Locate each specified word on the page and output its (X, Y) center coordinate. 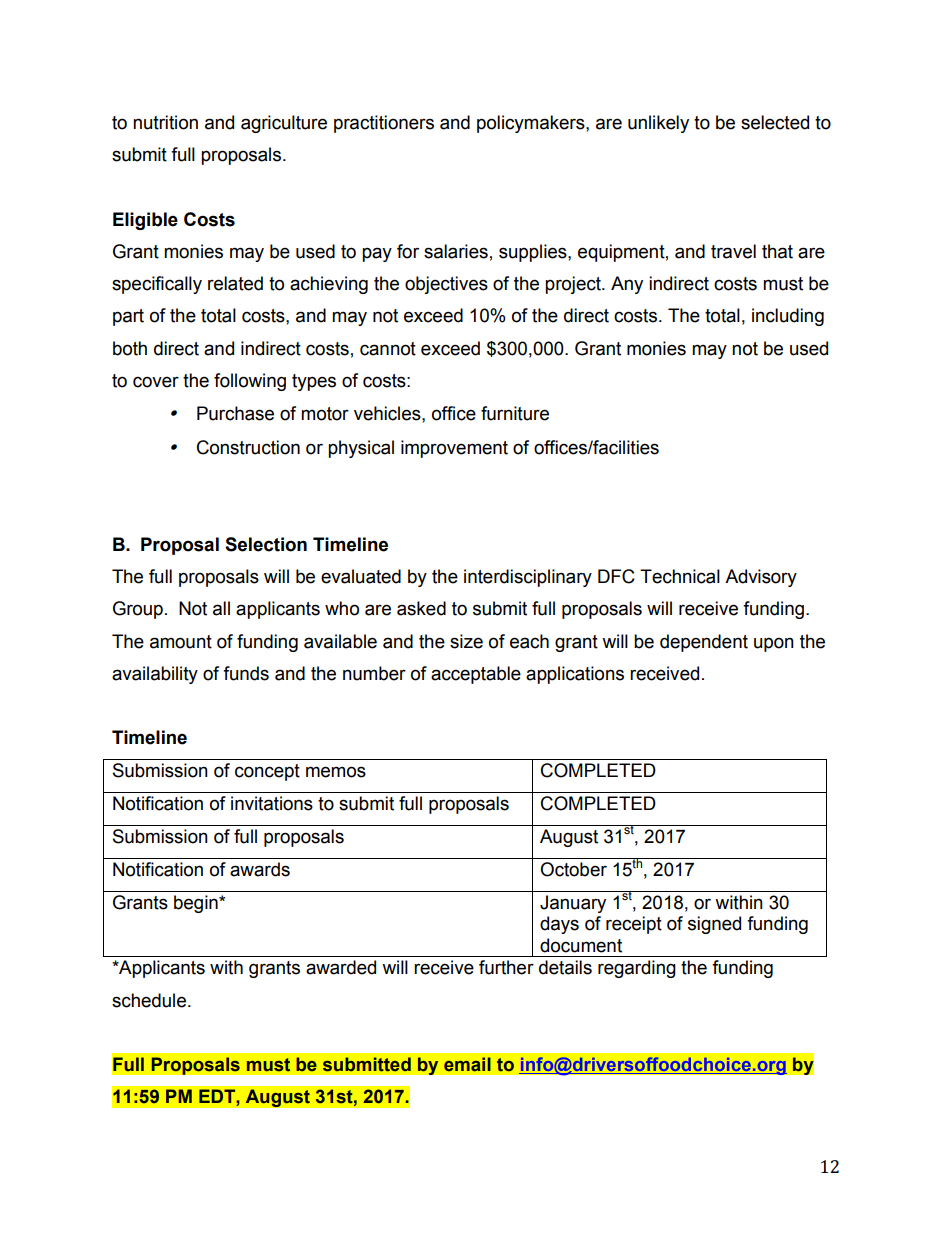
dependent (704, 643)
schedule (149, 1000)
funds (246, 673)
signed (714, 925)
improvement (454, 449)
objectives (446, 285)
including (788, 317)
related (235, 283)
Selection (266, 544)
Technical (680, 576)
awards (260, 869)
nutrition (165, 122)
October (573, 869)
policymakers (532, 124)
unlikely (658, 124)
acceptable (476, 675)
